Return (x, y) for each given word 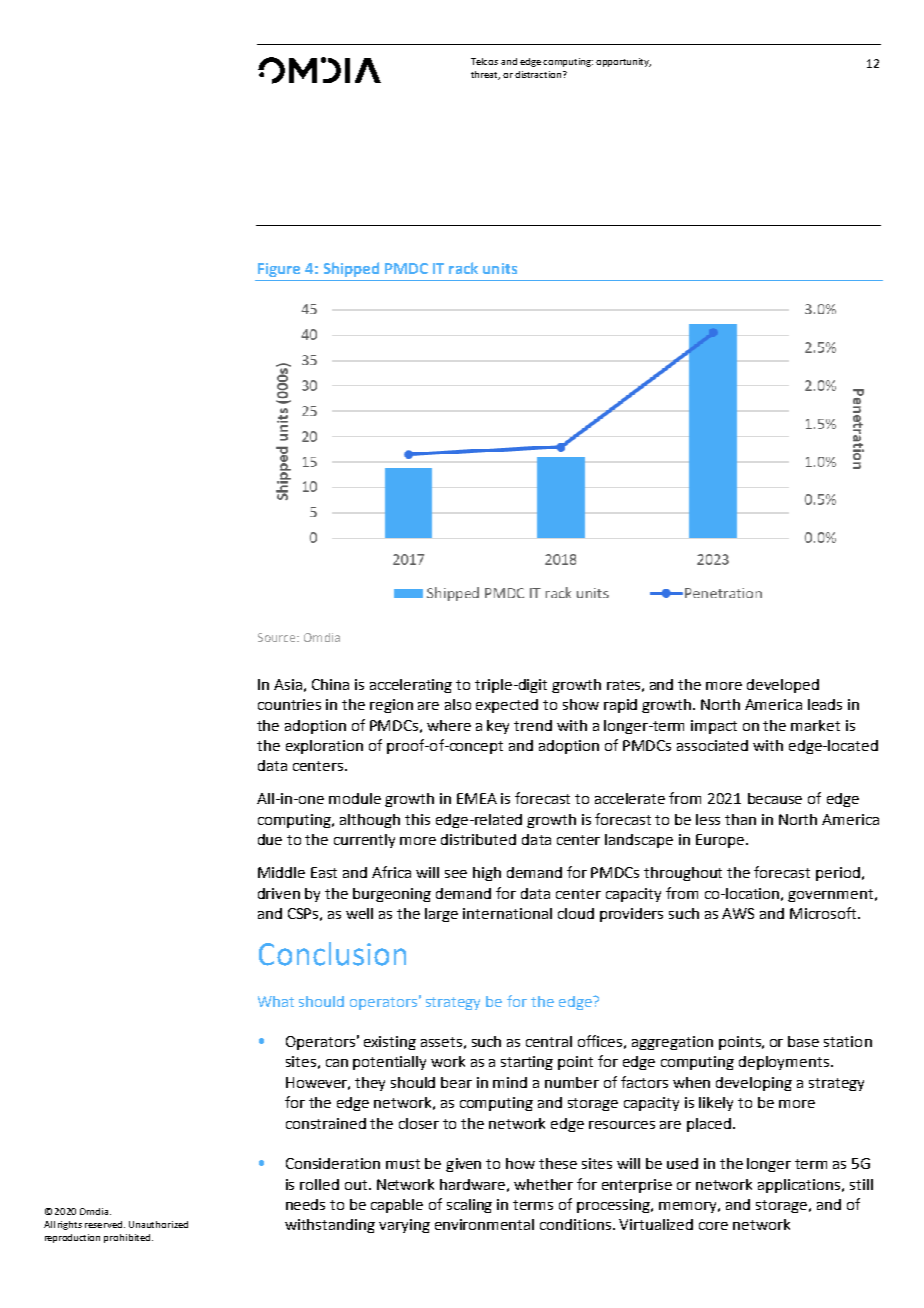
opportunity (623, 62)
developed (783, 686)
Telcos (484, 61)
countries (289, 704)
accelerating (411, 686)
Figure (279, 270)
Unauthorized (158, 1224)
